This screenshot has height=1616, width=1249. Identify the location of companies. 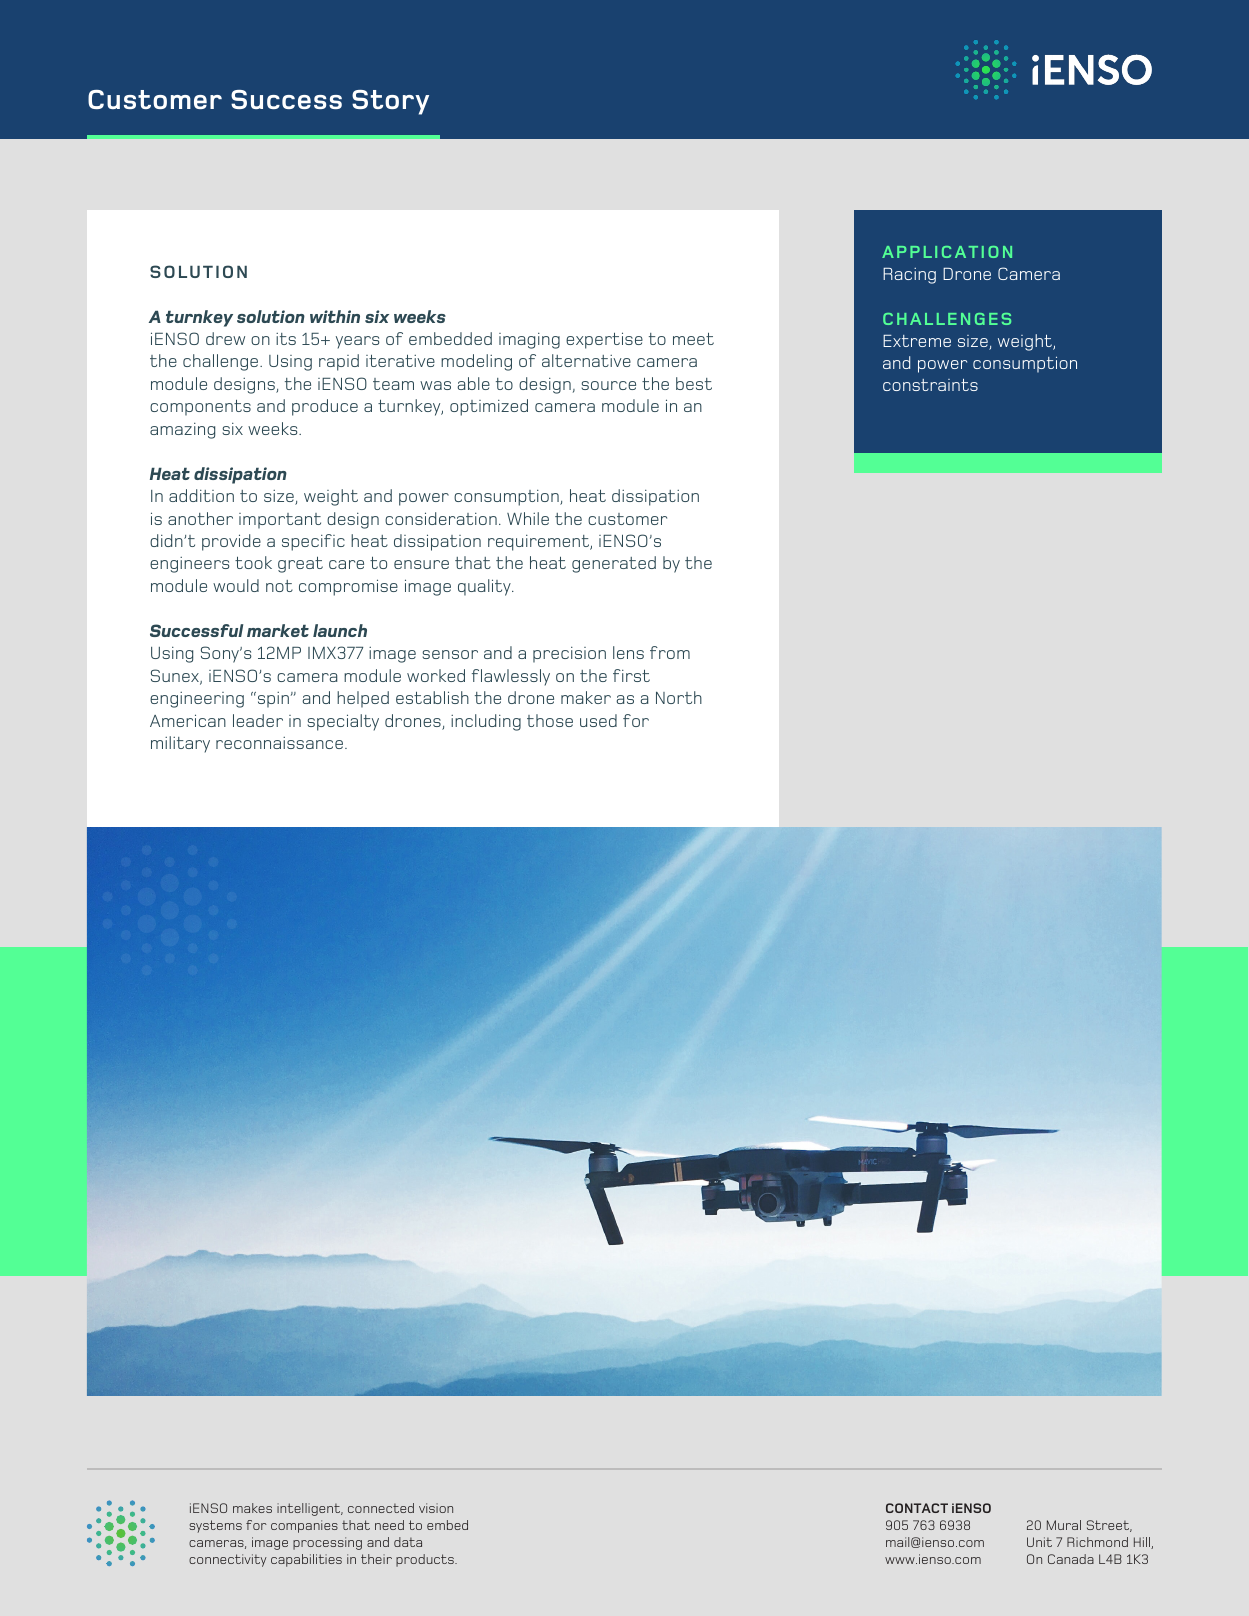
(304, 1526).
